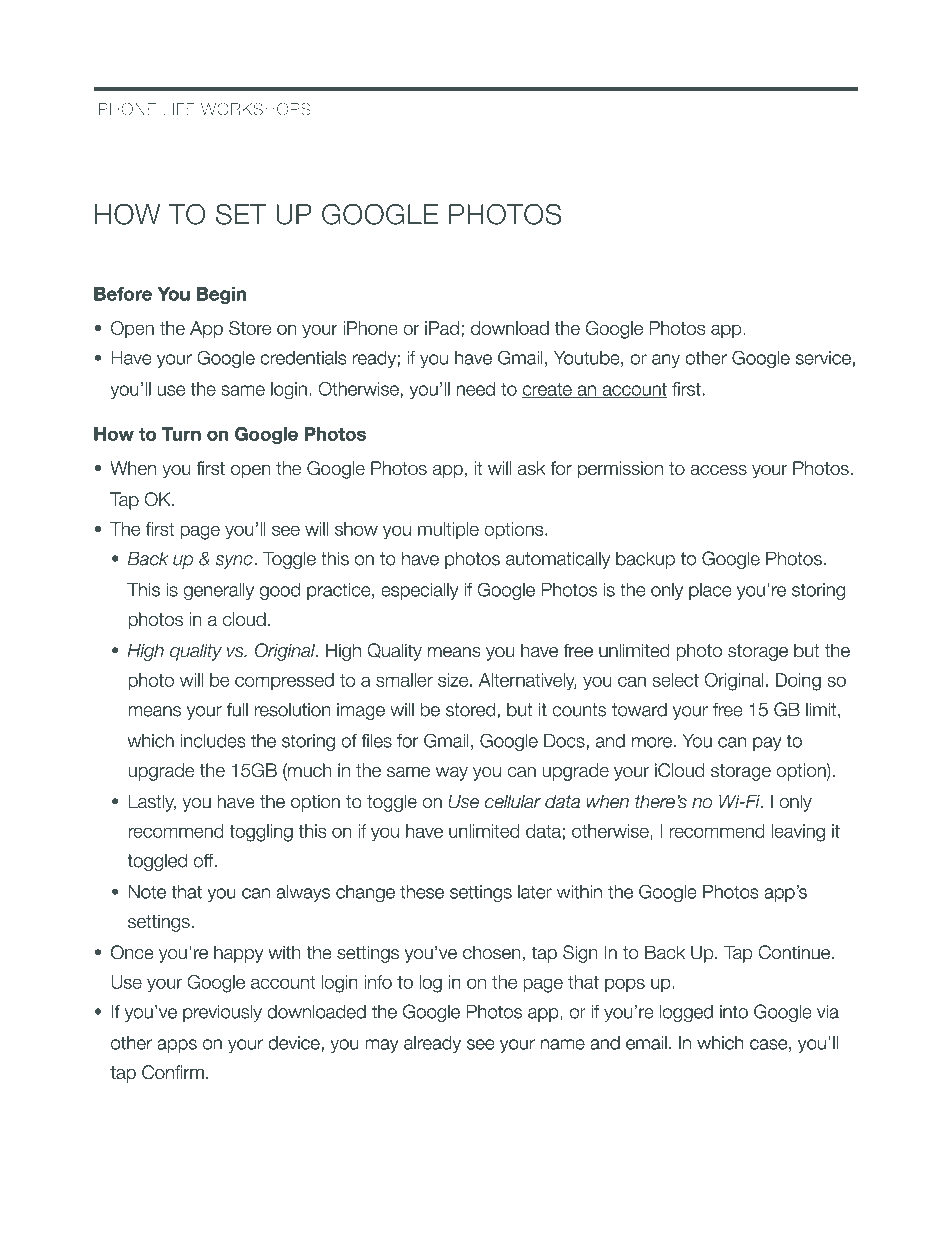 This screenshot has height=1233, width=952. Describe the element at coordinates (531, 468) in the screenshot. I see `ask` at that location.
